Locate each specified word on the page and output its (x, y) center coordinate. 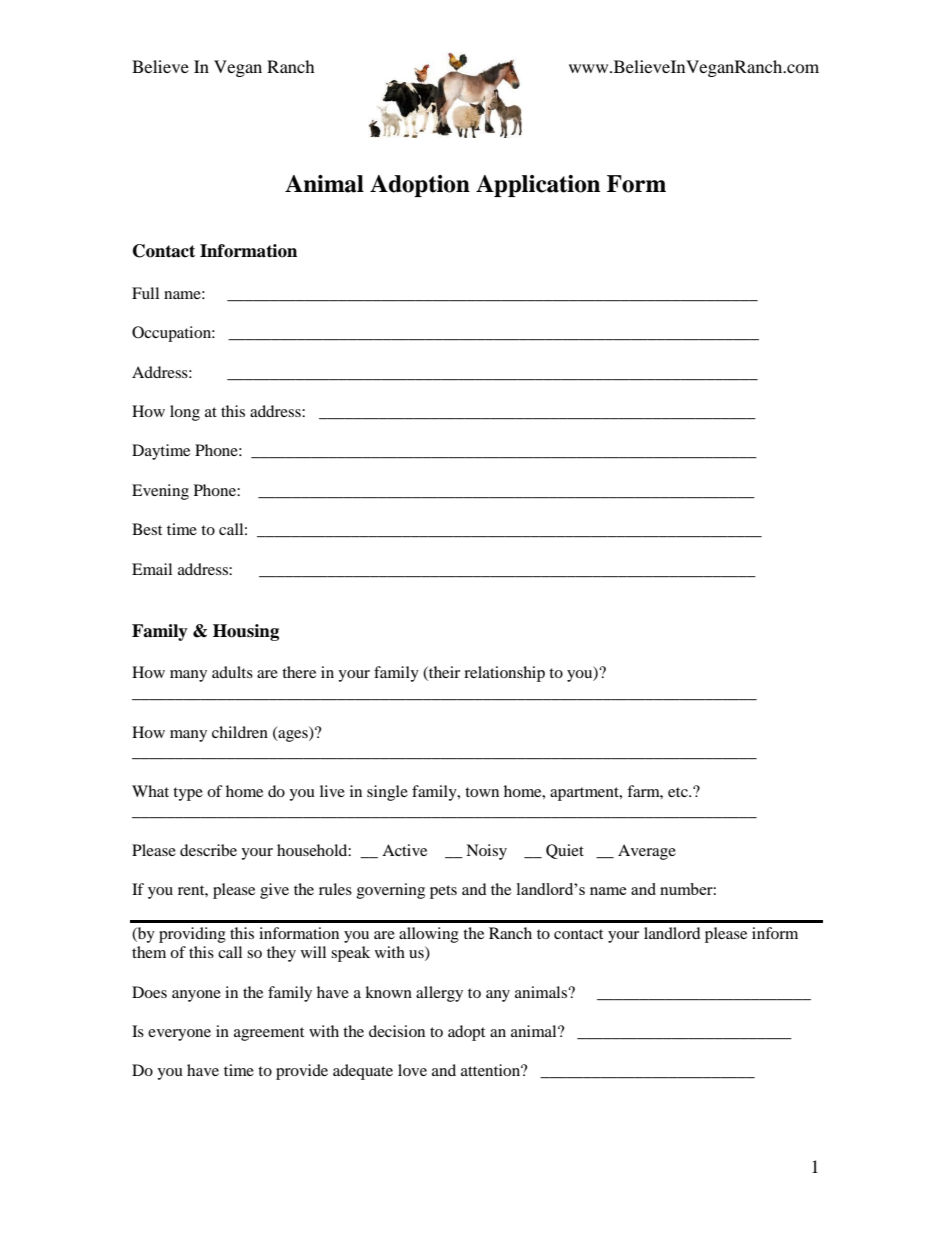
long (185, 413)
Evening (160, 492)
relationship (504, 674)
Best (147, 529)
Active (404, 850)
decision (397, 1031)
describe (208, 850)
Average (647, 852)
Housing (246, 632)
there (299, 672)
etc (679, 792)
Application (538, 186)
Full (145, 293)
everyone (179, 1035)
